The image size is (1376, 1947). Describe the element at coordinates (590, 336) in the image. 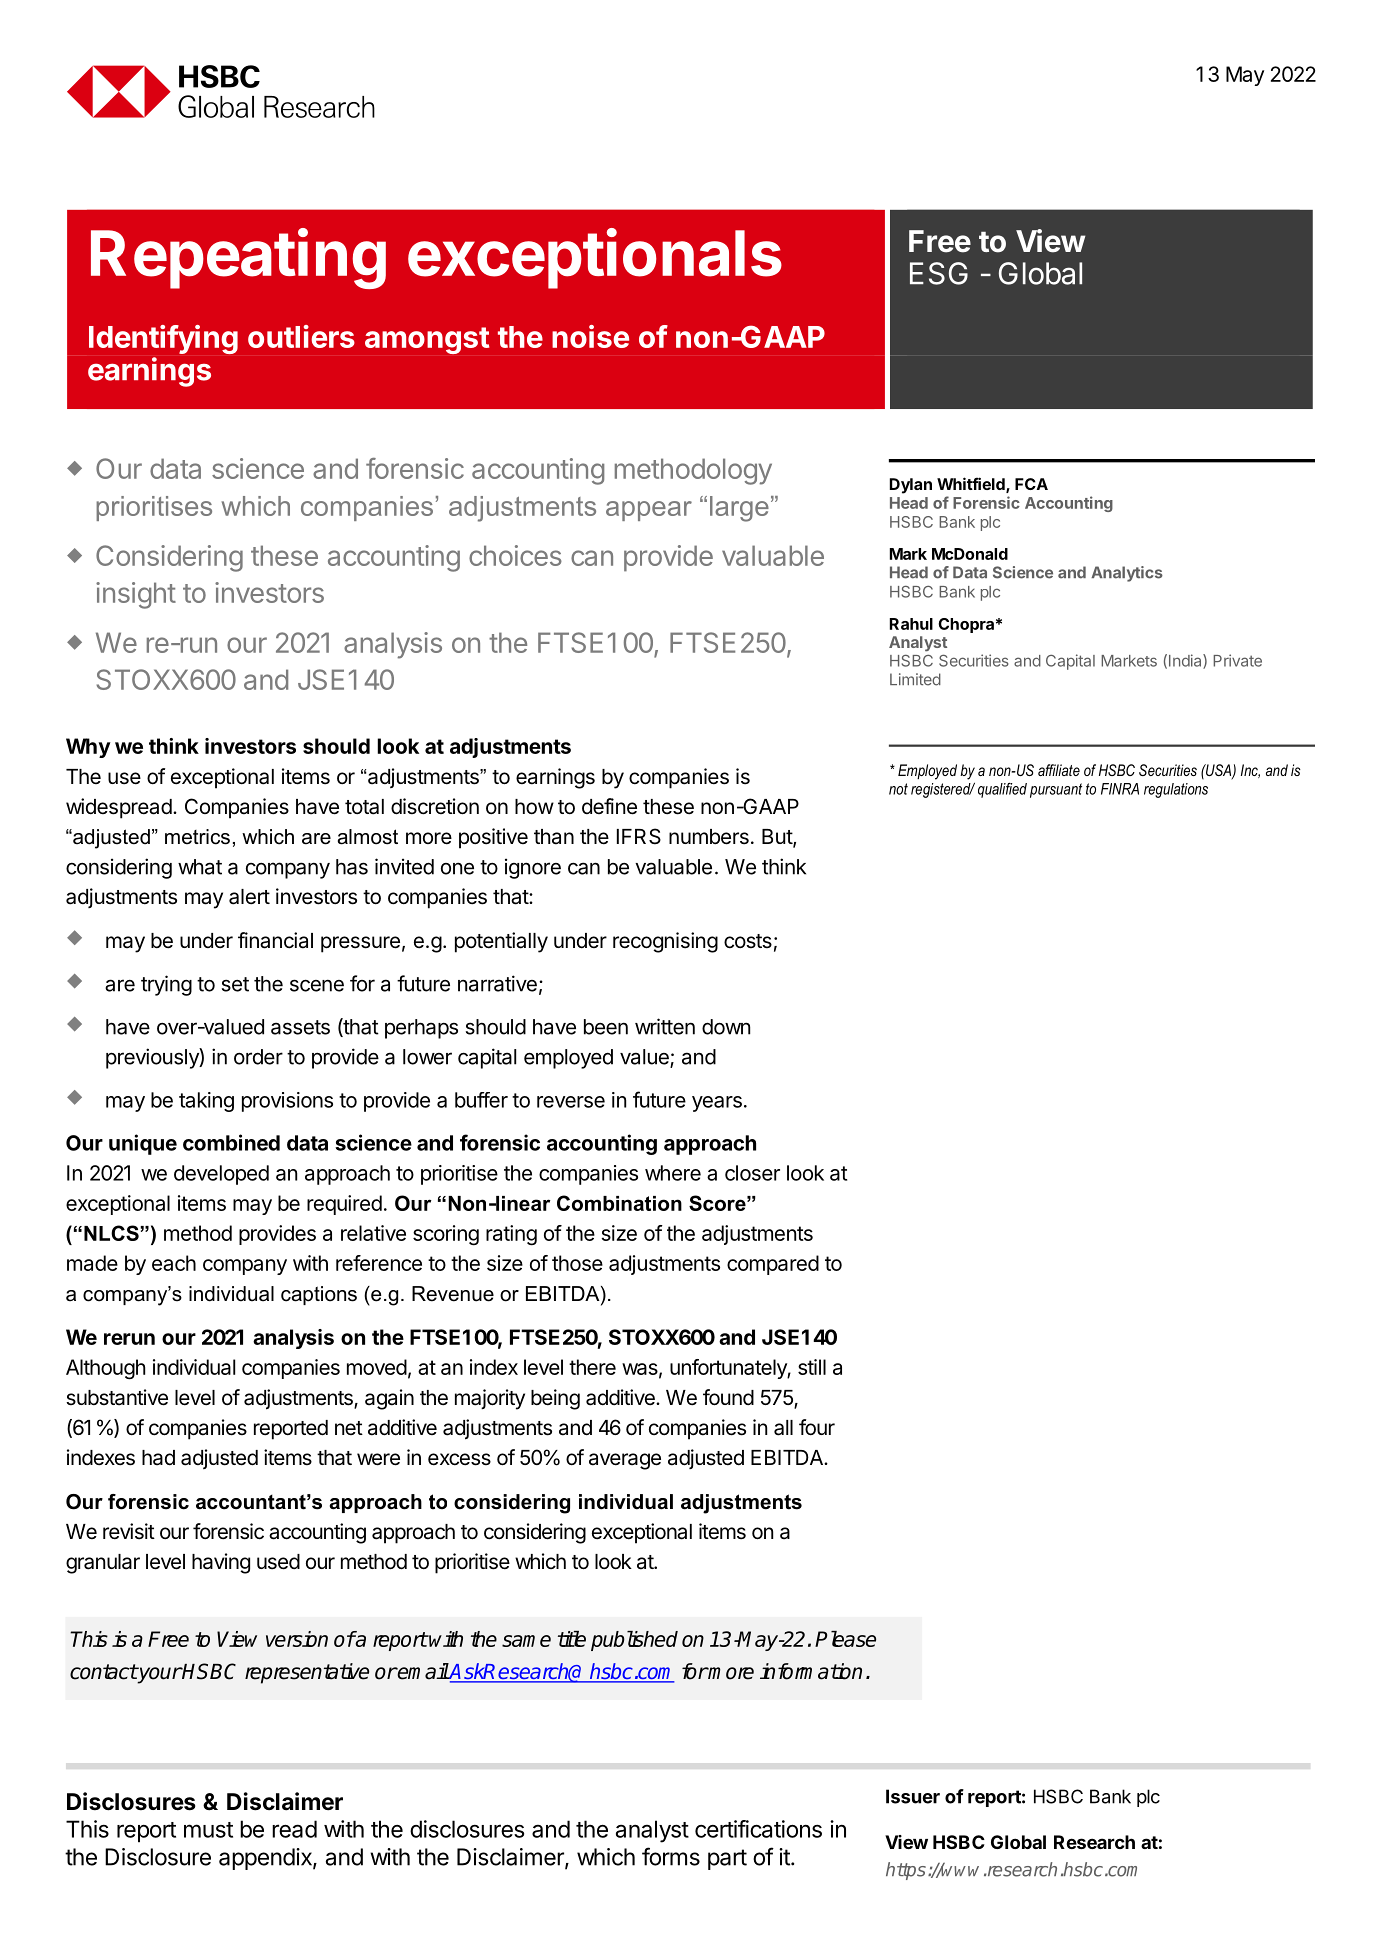

I see `noise` at that location.
